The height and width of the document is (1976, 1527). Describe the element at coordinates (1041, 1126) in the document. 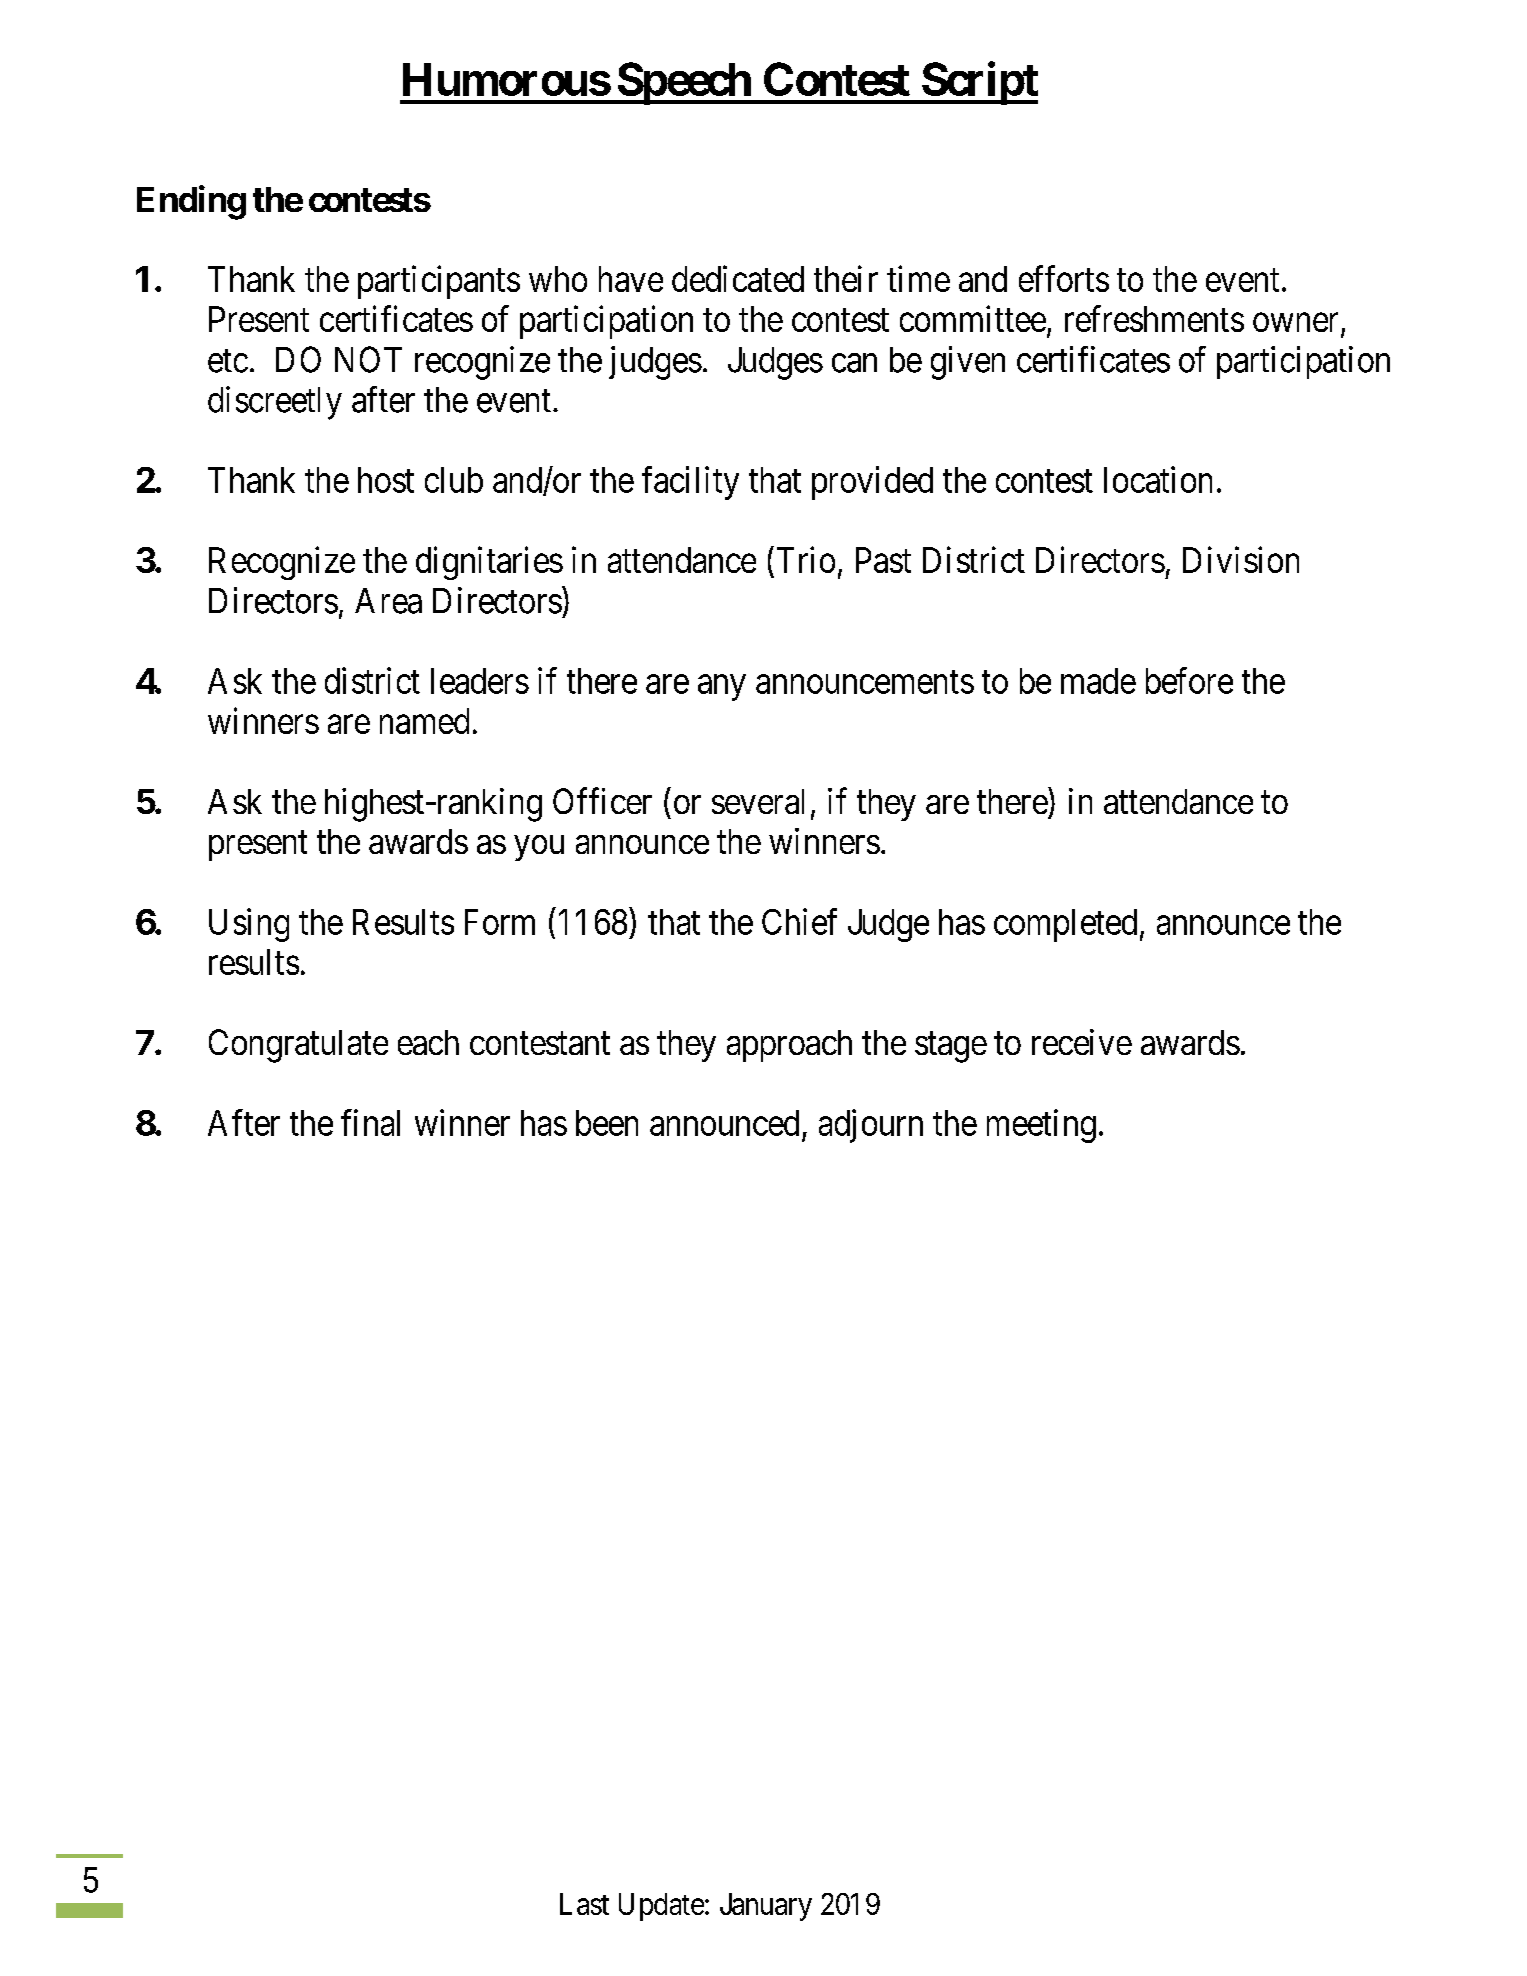

I see `meeting` at that location.
